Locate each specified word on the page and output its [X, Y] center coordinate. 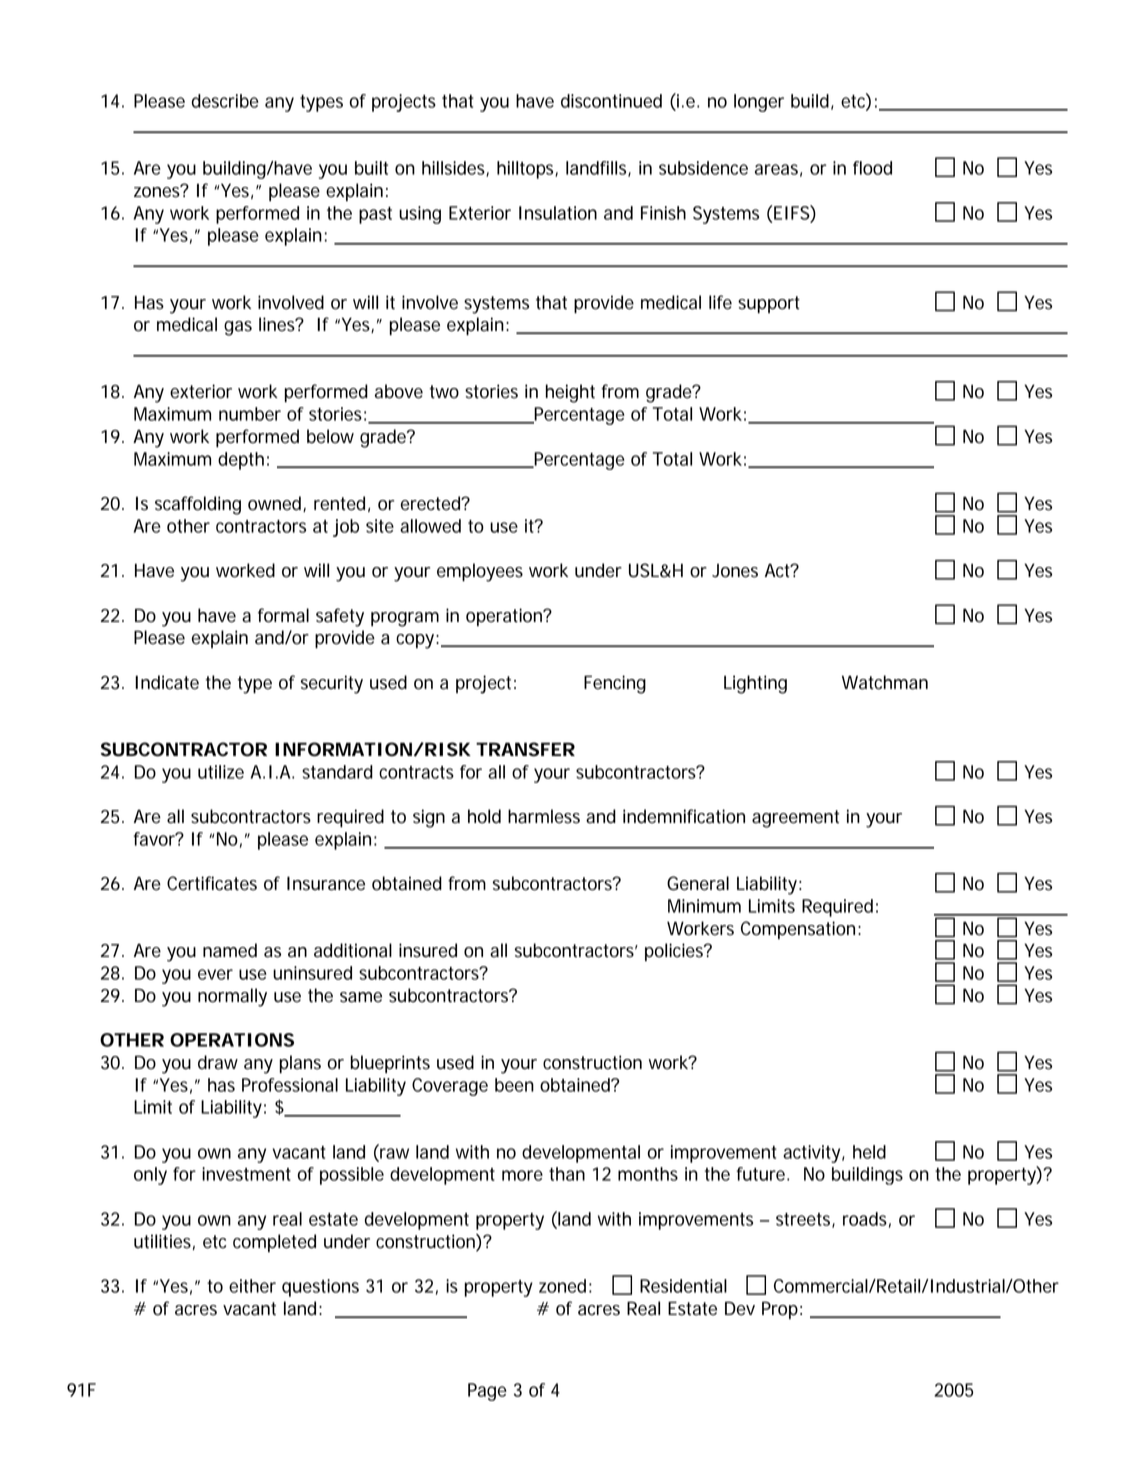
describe [225, 101]
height [570, 393]
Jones [735, 571]
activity [813, 1154]
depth [241, 461]
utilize [221, 772]
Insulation [558, 213]
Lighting [755, 684]
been [514, 1085]
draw [218, 1062]
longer [759, 103]
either [252, 1286]
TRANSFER [525, 749]
